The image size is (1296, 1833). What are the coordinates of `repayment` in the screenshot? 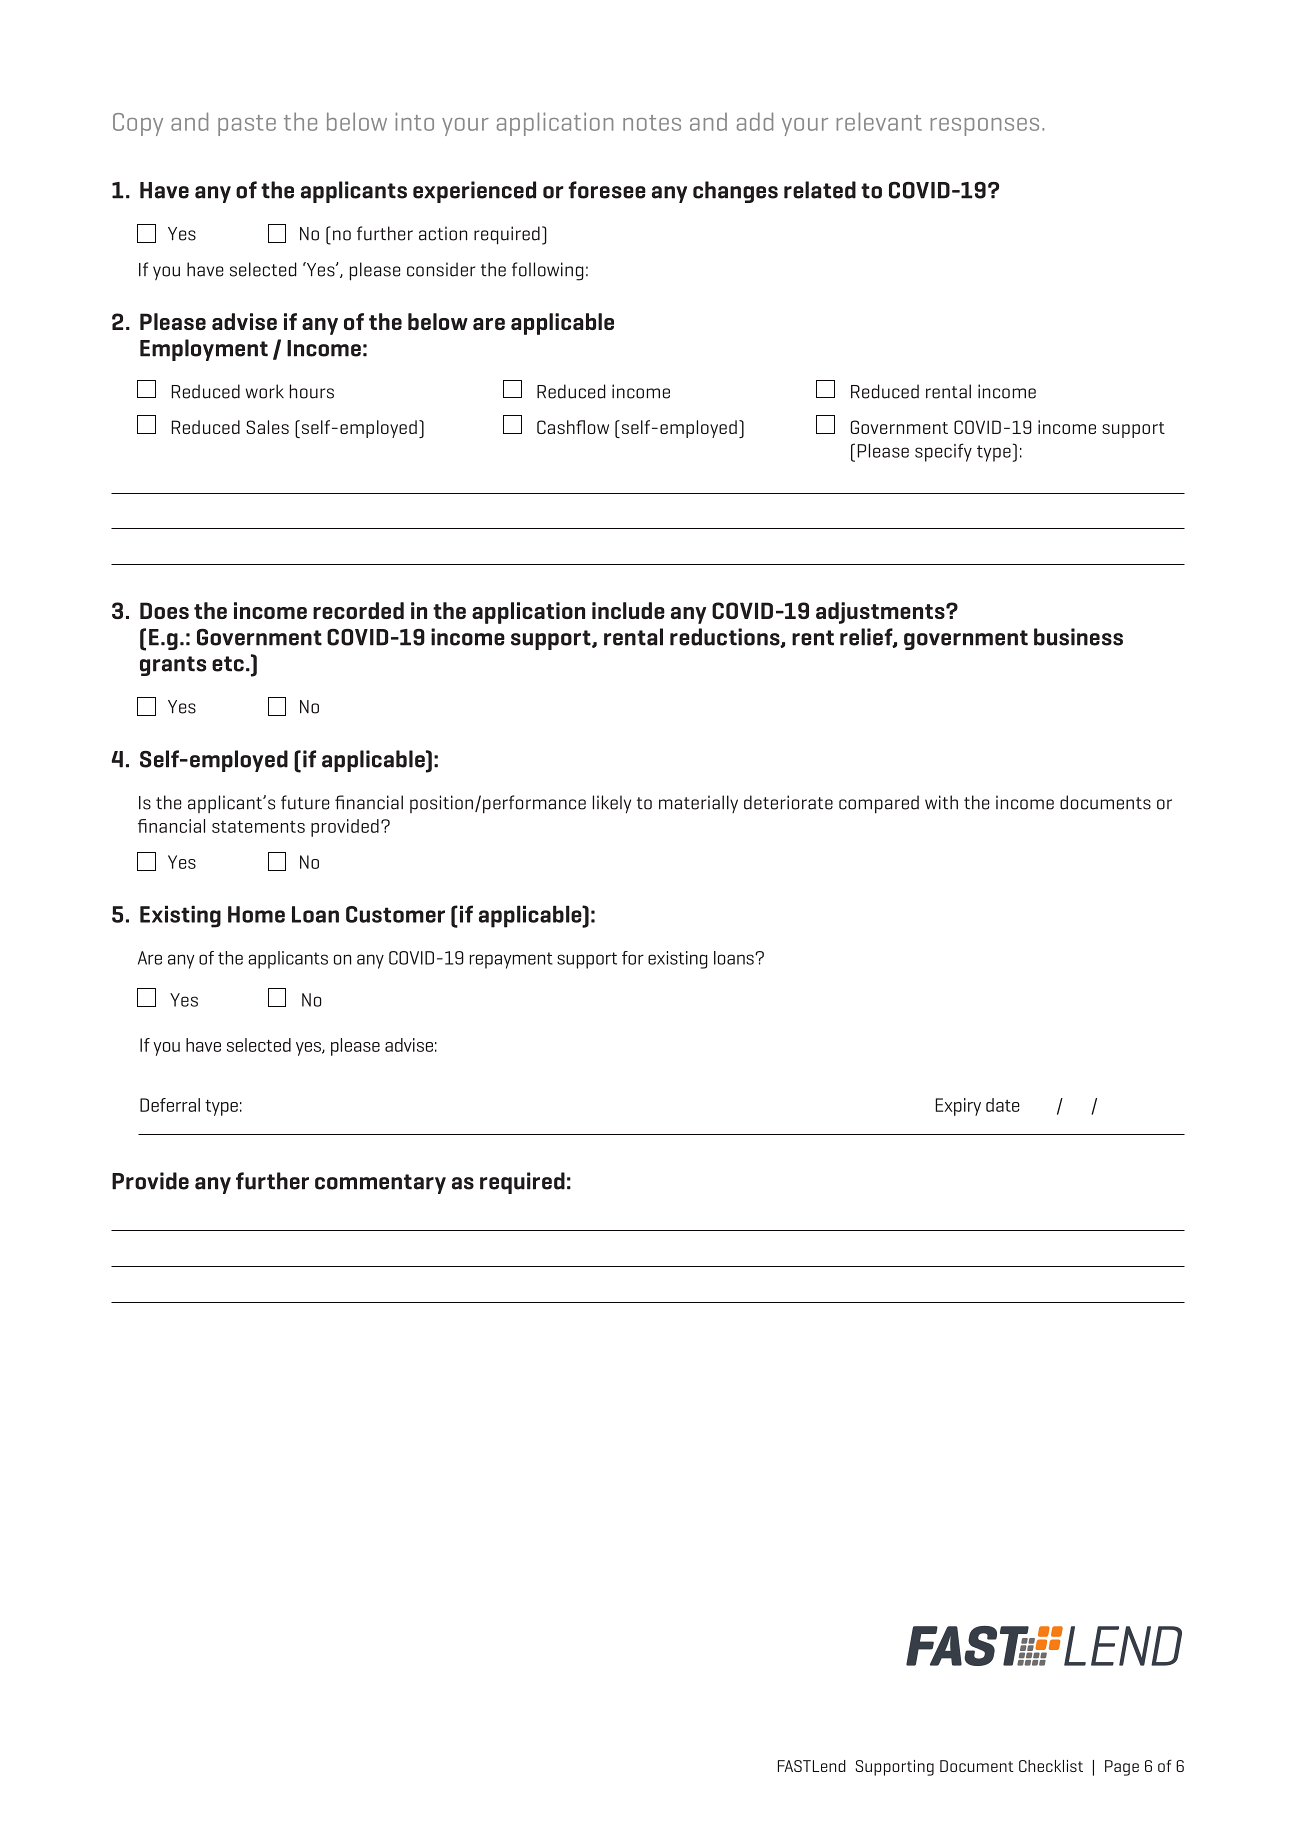 It's located at (511, 960).
